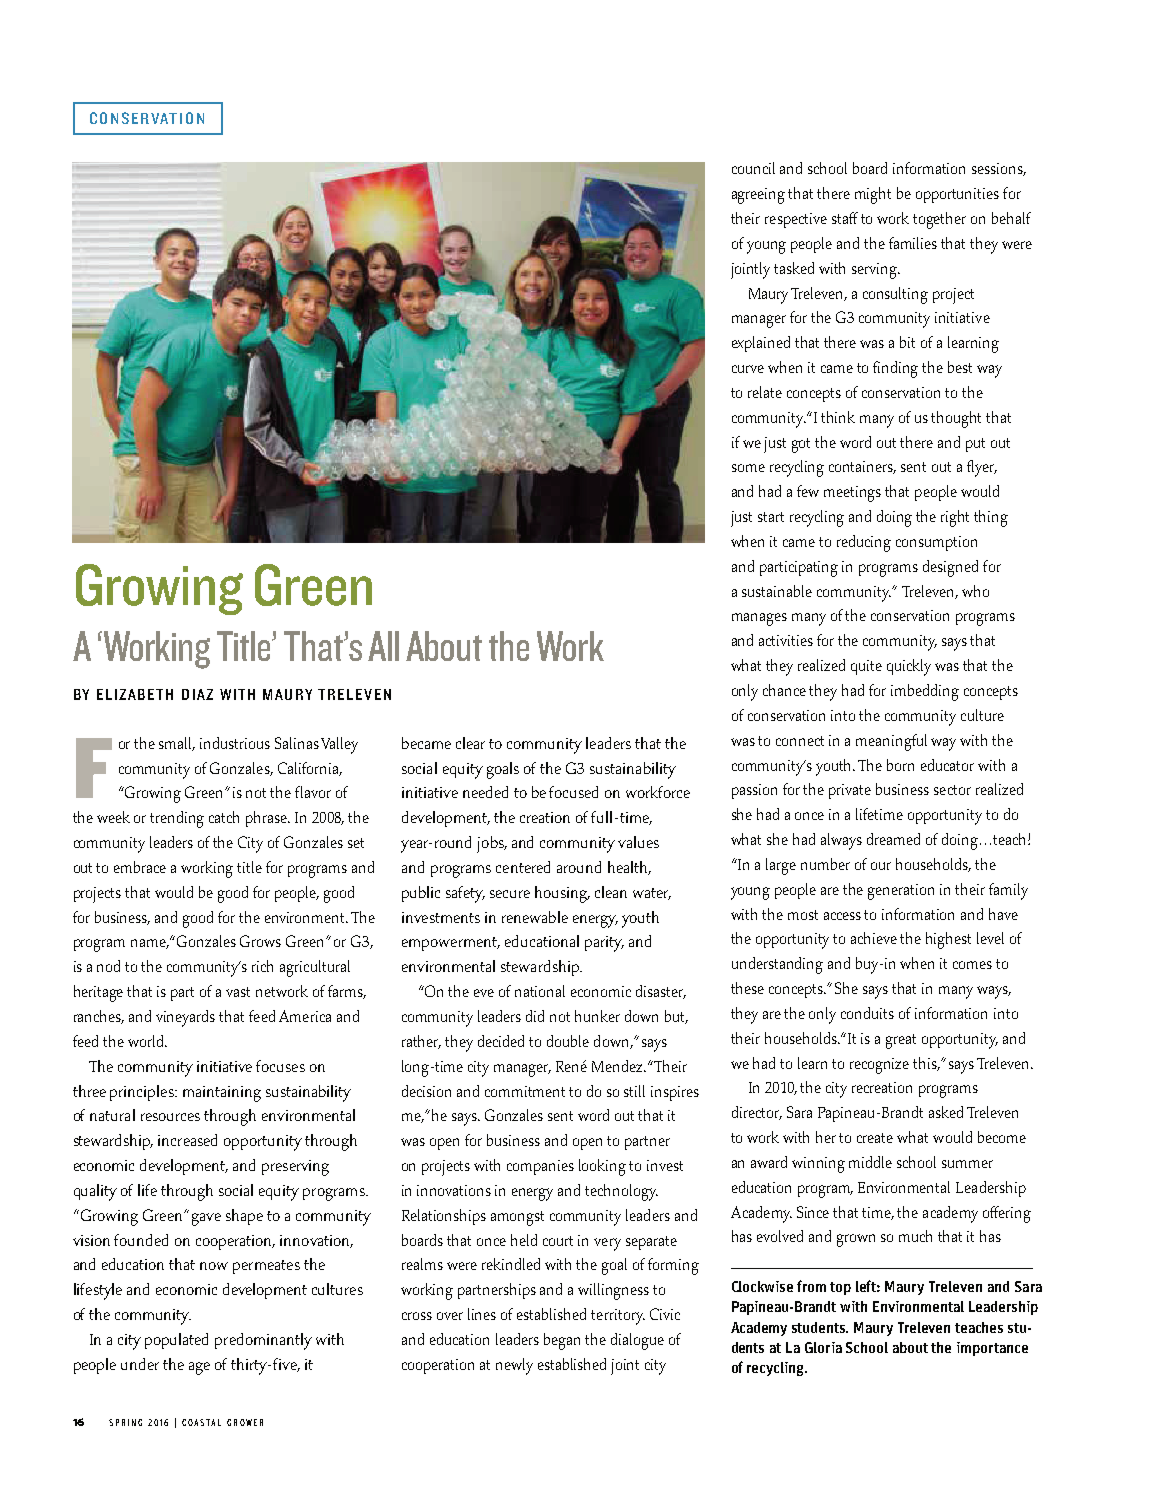  Describe the element at coordinates (873, 195) in the screenshot. I see `might` at that location.
